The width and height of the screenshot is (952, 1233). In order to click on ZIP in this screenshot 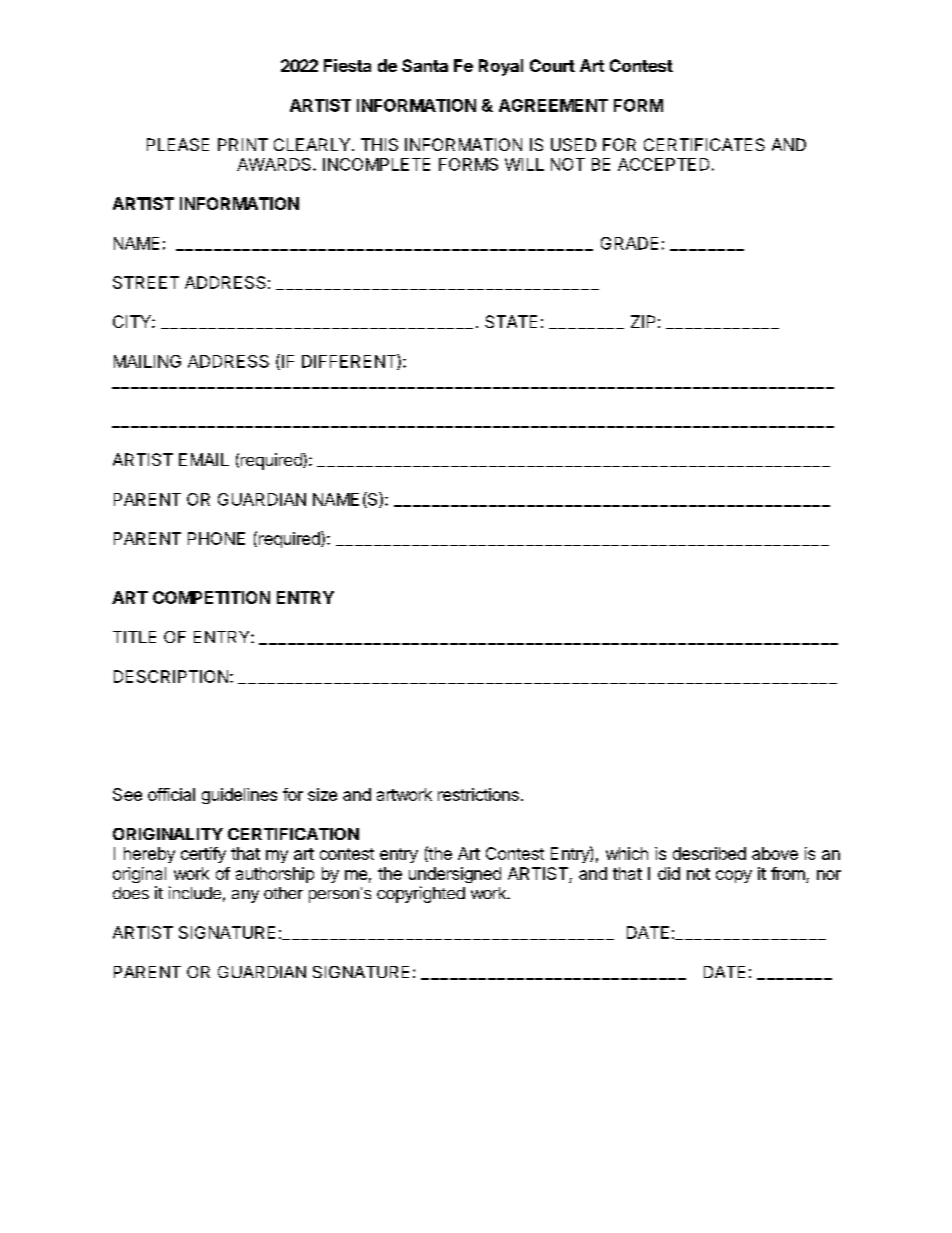, I will do `click(643, 321)`.
